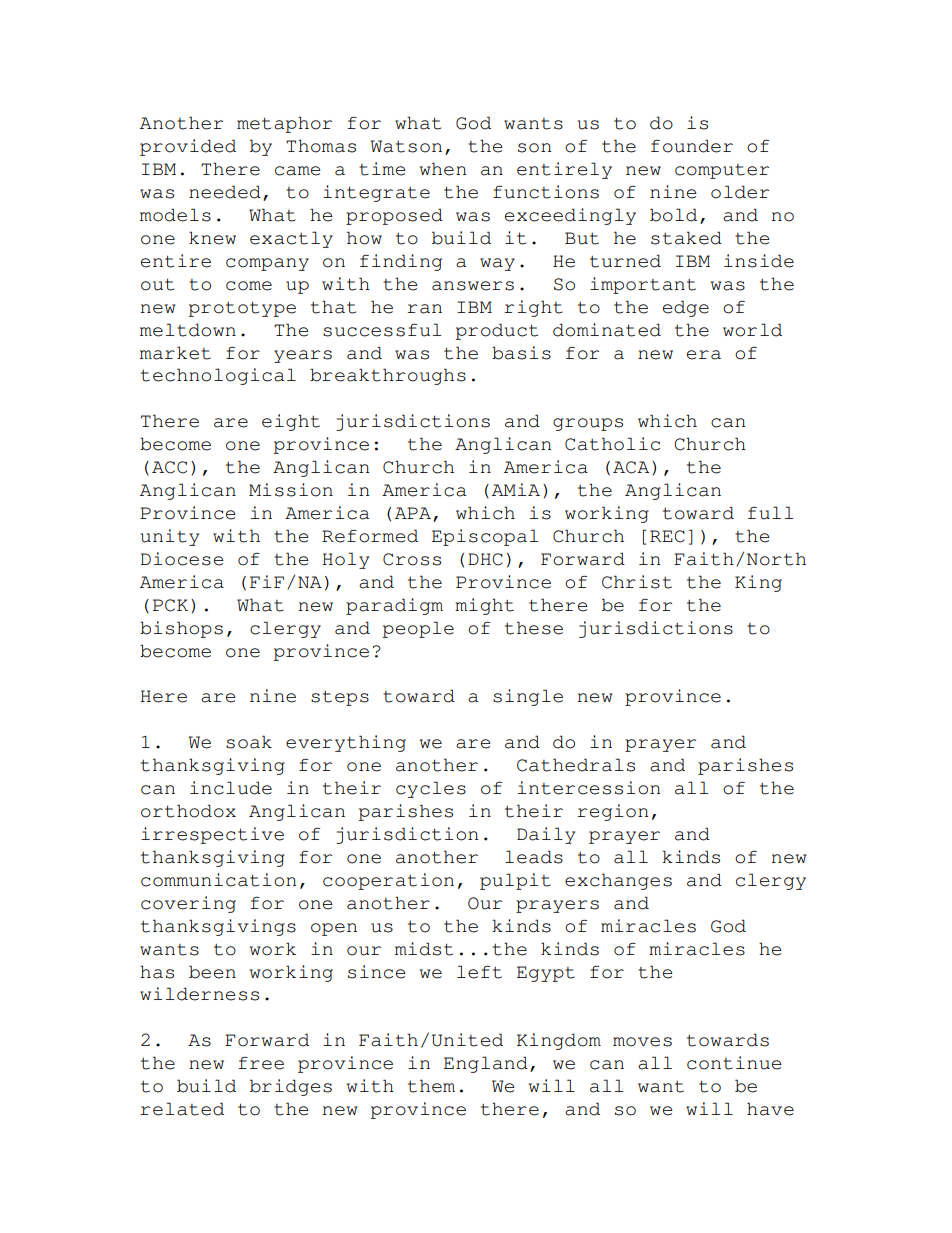 This screenshot has width=952, height=1233. I want to click on founder, so click(692, 146).
